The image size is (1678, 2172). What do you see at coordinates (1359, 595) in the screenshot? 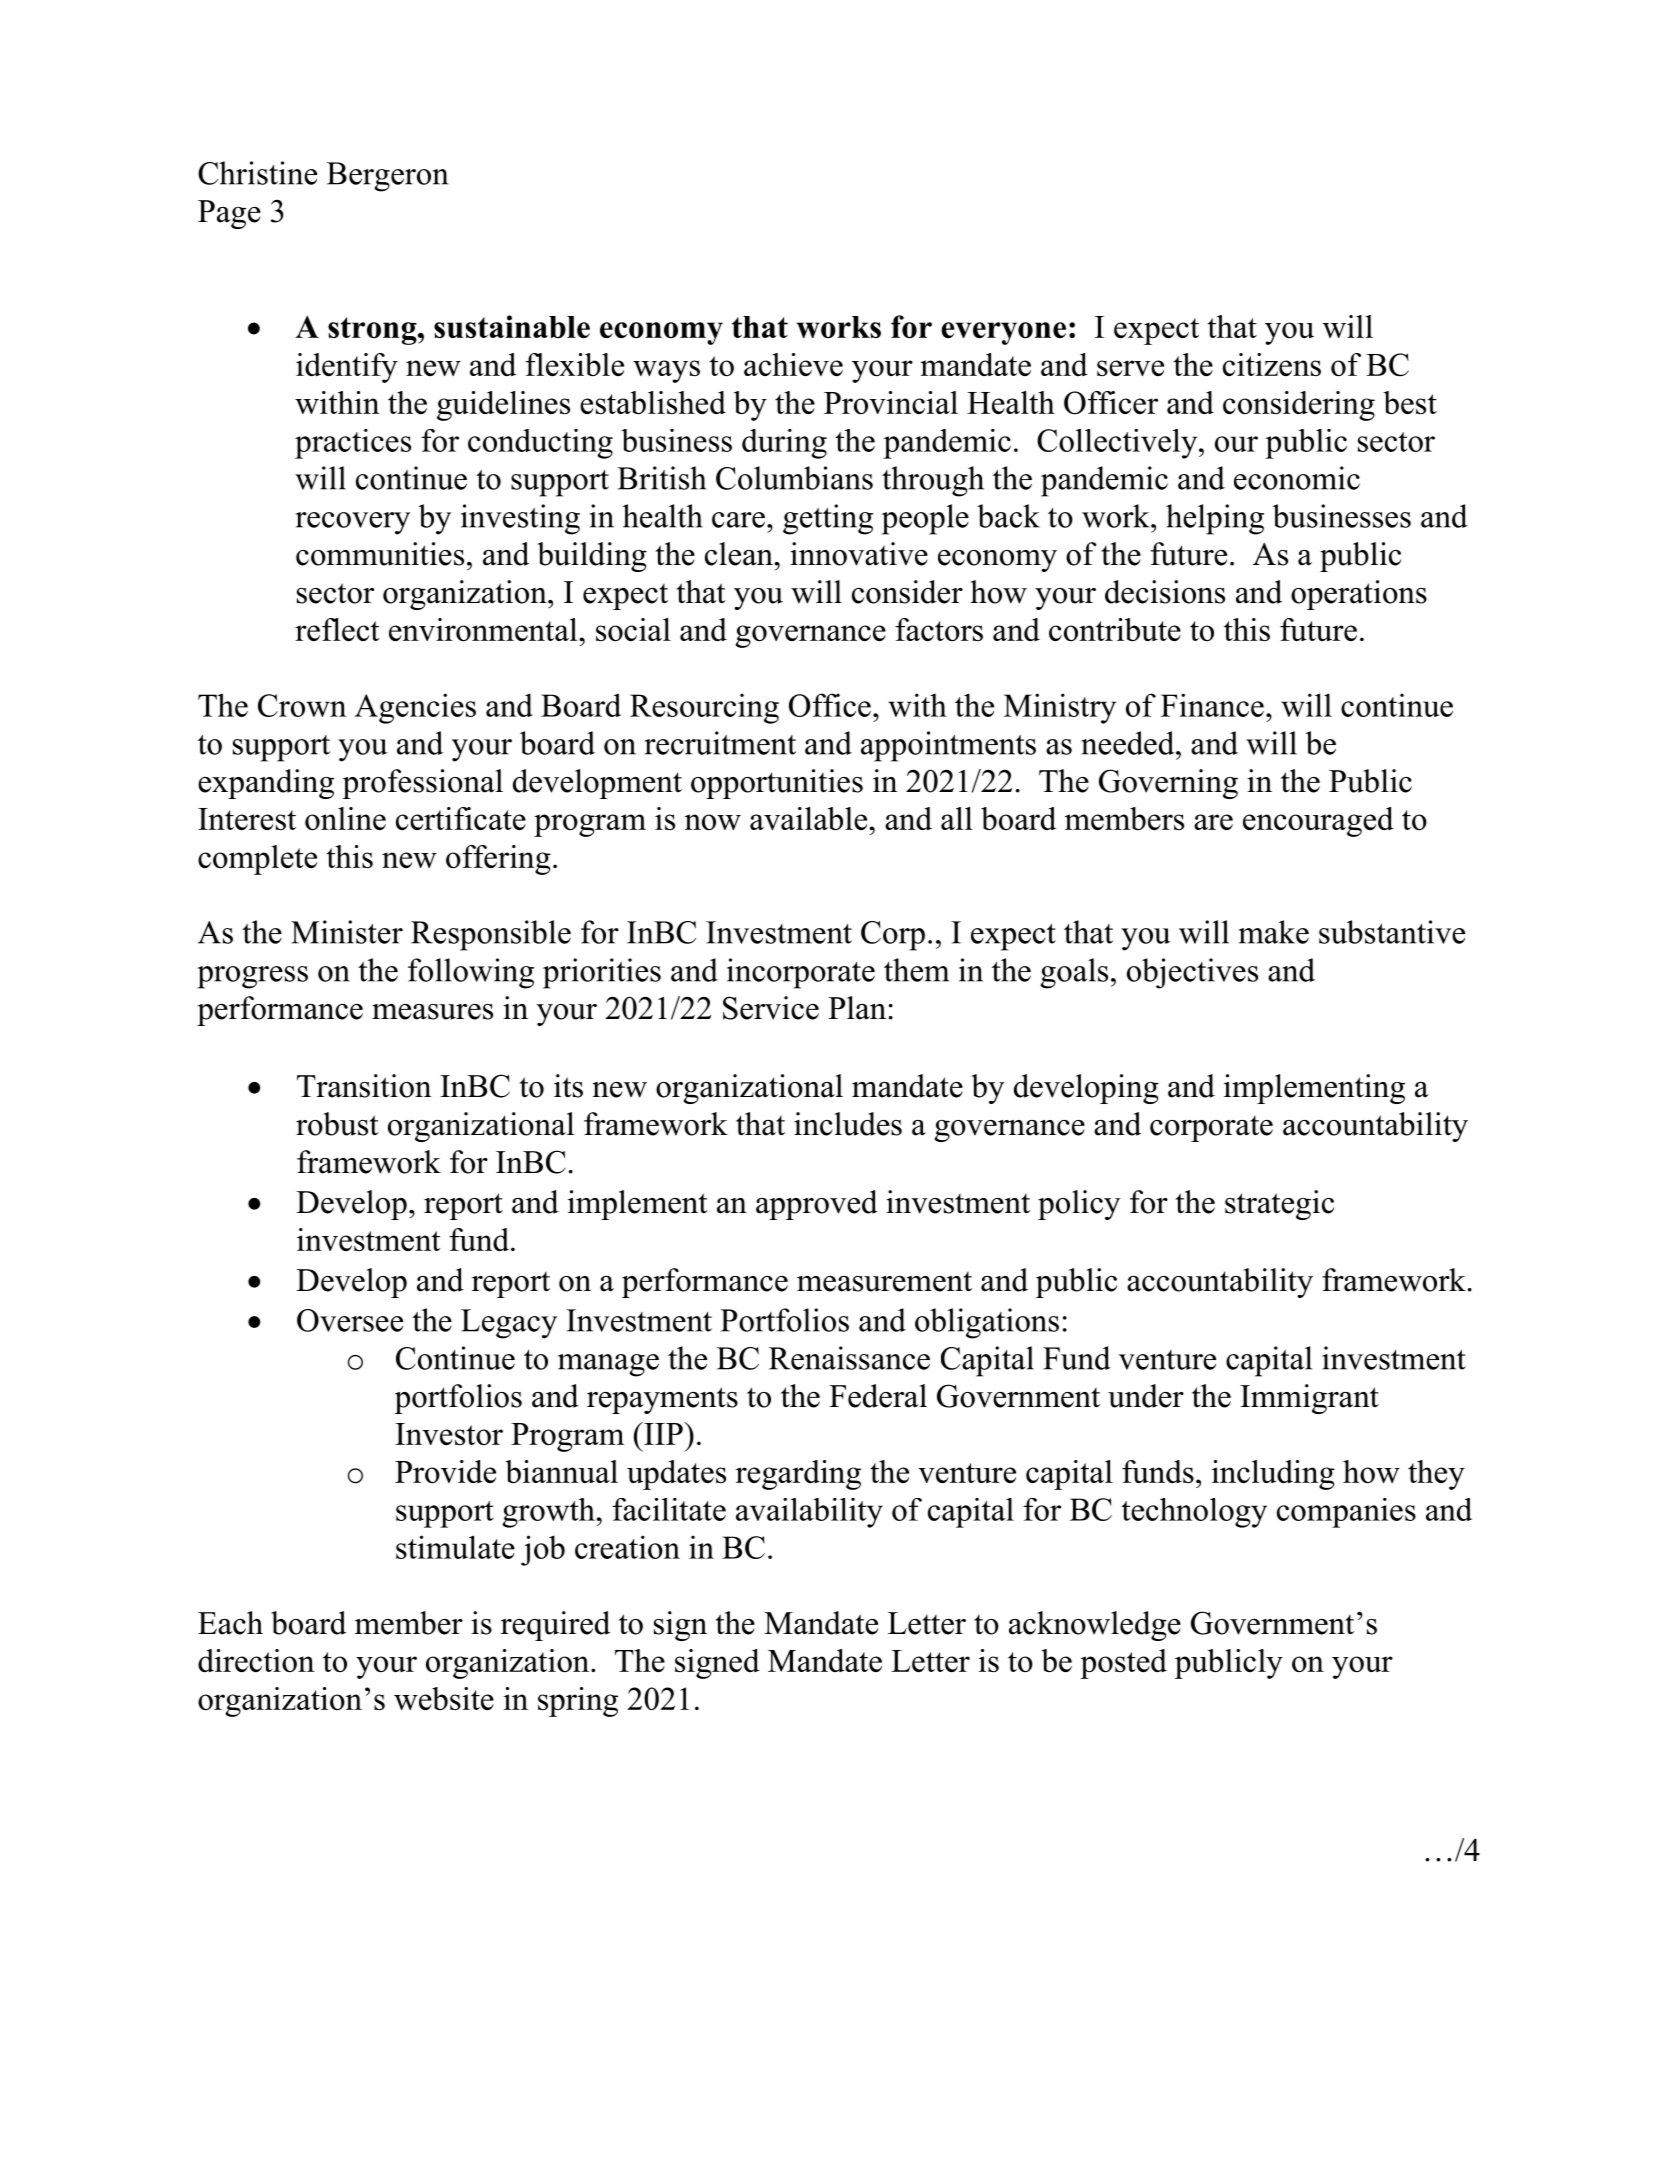
I see `operations` at bounding box center [1359, 595].
